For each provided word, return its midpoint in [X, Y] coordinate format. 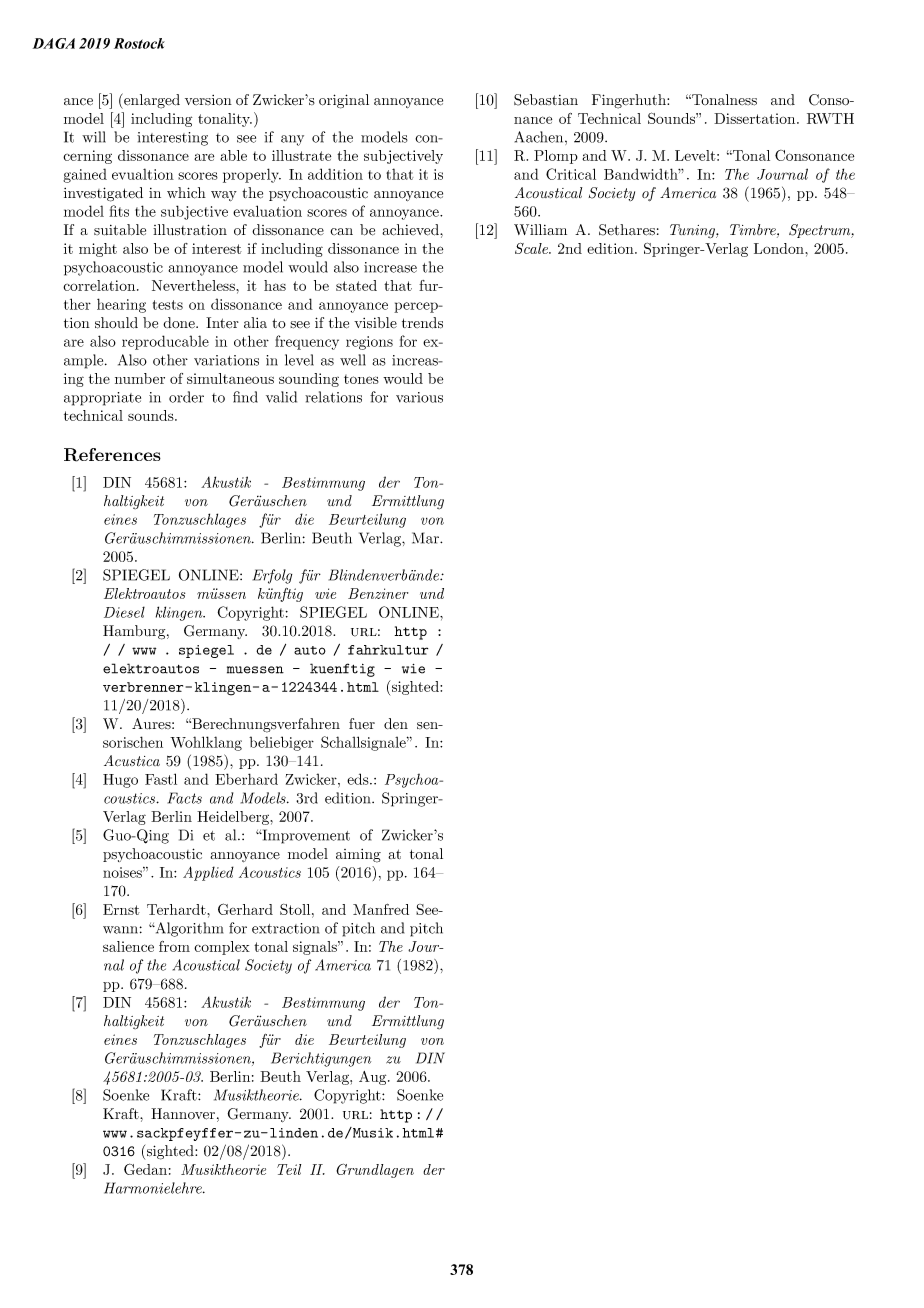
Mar [426, 538]
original [344, 101]
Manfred [381, 909]
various [419, 397]
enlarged [151, 101]
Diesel [124, 612]
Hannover [183, 1114]
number [140, 378]
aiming [358, 856]
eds [359, 779]
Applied [208, 873]
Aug [374, 1078]
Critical [571, 174]
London [780, 248]
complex [222, 948]
